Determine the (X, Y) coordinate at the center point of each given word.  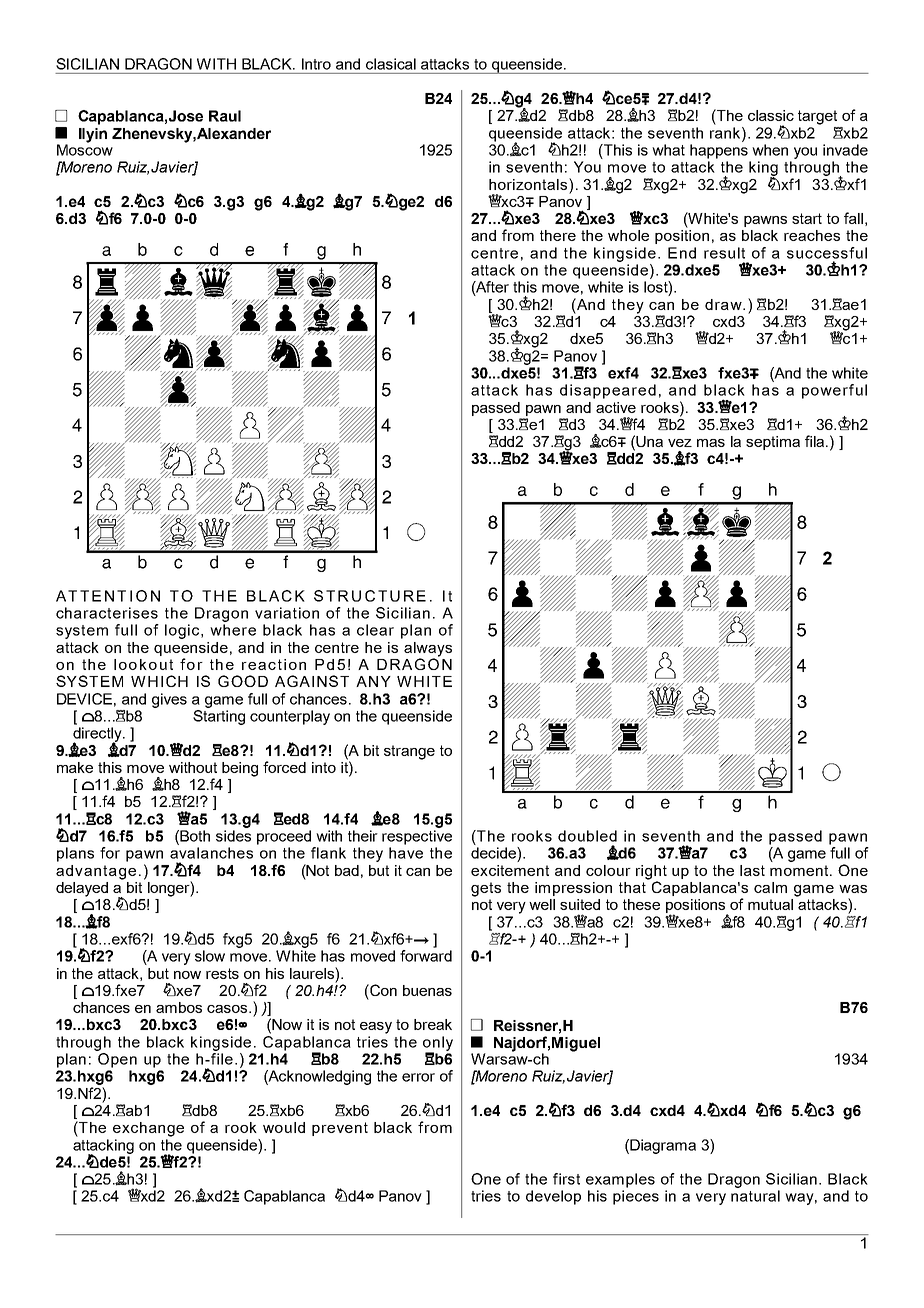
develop (553, 1197)
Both (195, 836)
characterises (107, 613)
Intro (316, 64)
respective (417, 837)
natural (755, 1196)
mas (711, 443)
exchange (148, 1129)
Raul (225, 116)
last (752, 870)
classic (771, 115)
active (616, 407)
